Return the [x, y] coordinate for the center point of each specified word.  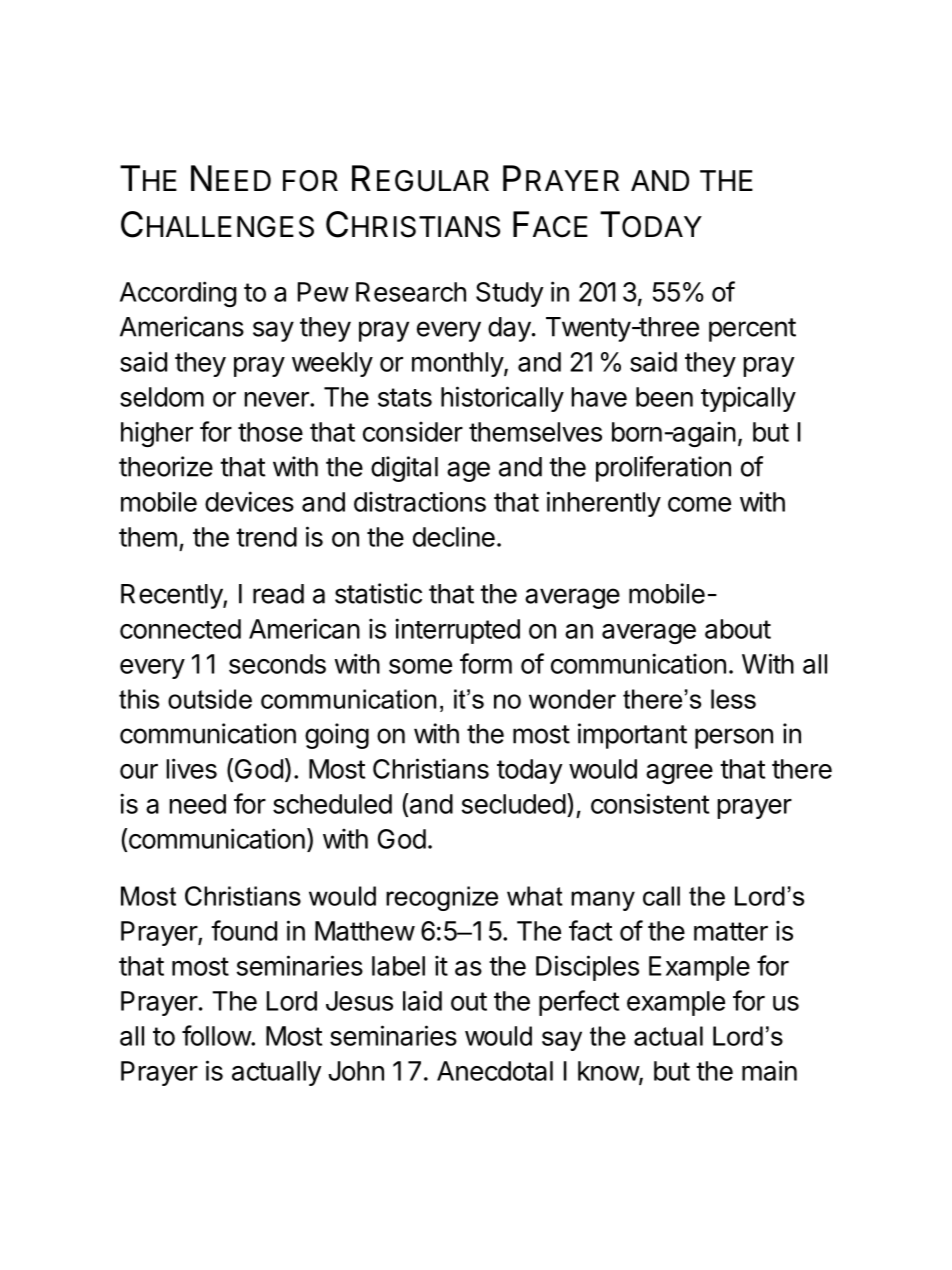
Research [411, 292]
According [178, 294]
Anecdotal [495, 1071]
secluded [514, 804]
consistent [650, 803]
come [699, 504]
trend [266, 537]
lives [191, 768]
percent [752, 330]
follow [217, 1035]
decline [454, 536]
